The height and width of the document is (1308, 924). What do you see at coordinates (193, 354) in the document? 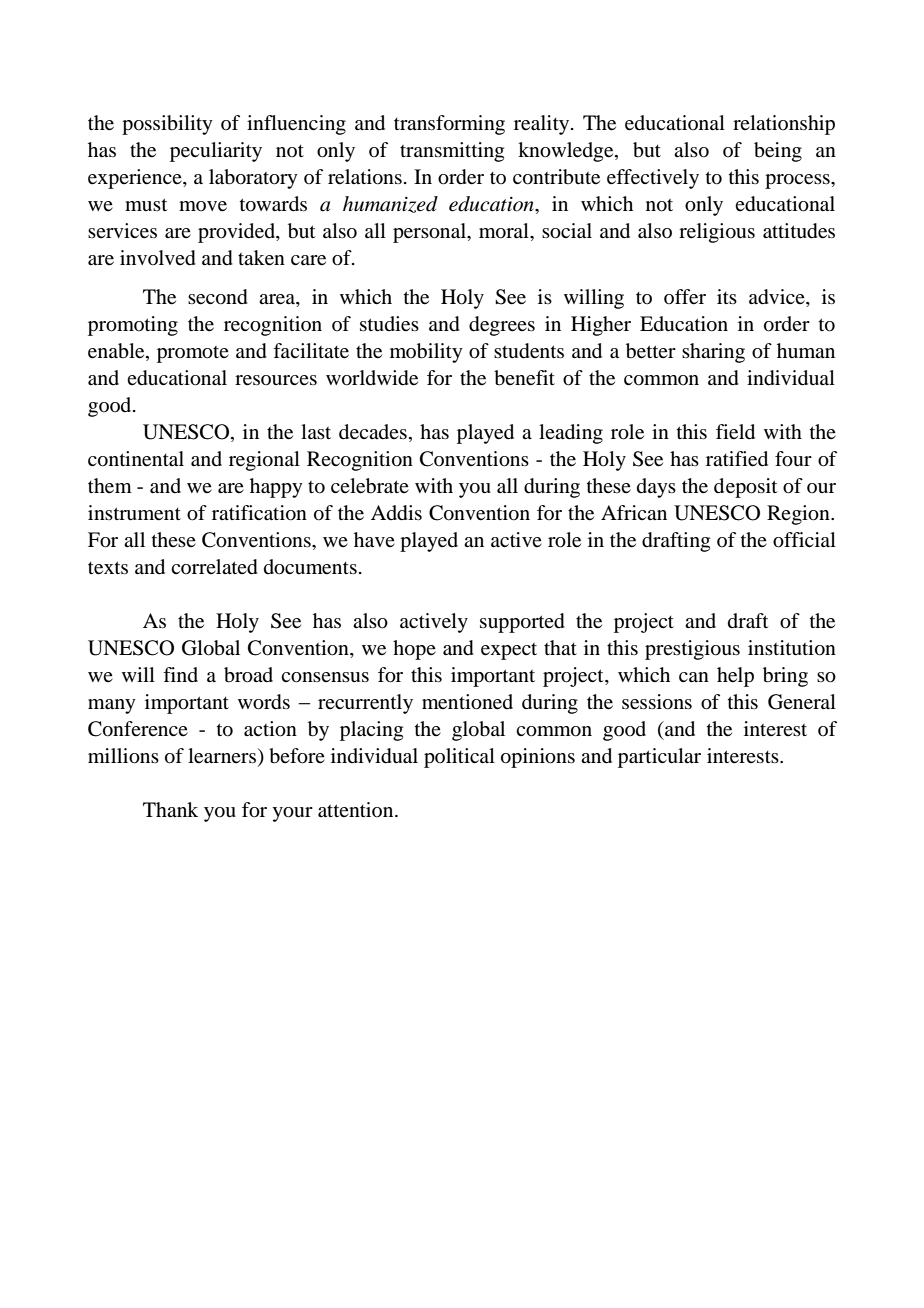
I see `promote` at bounding box center [193, 354].
